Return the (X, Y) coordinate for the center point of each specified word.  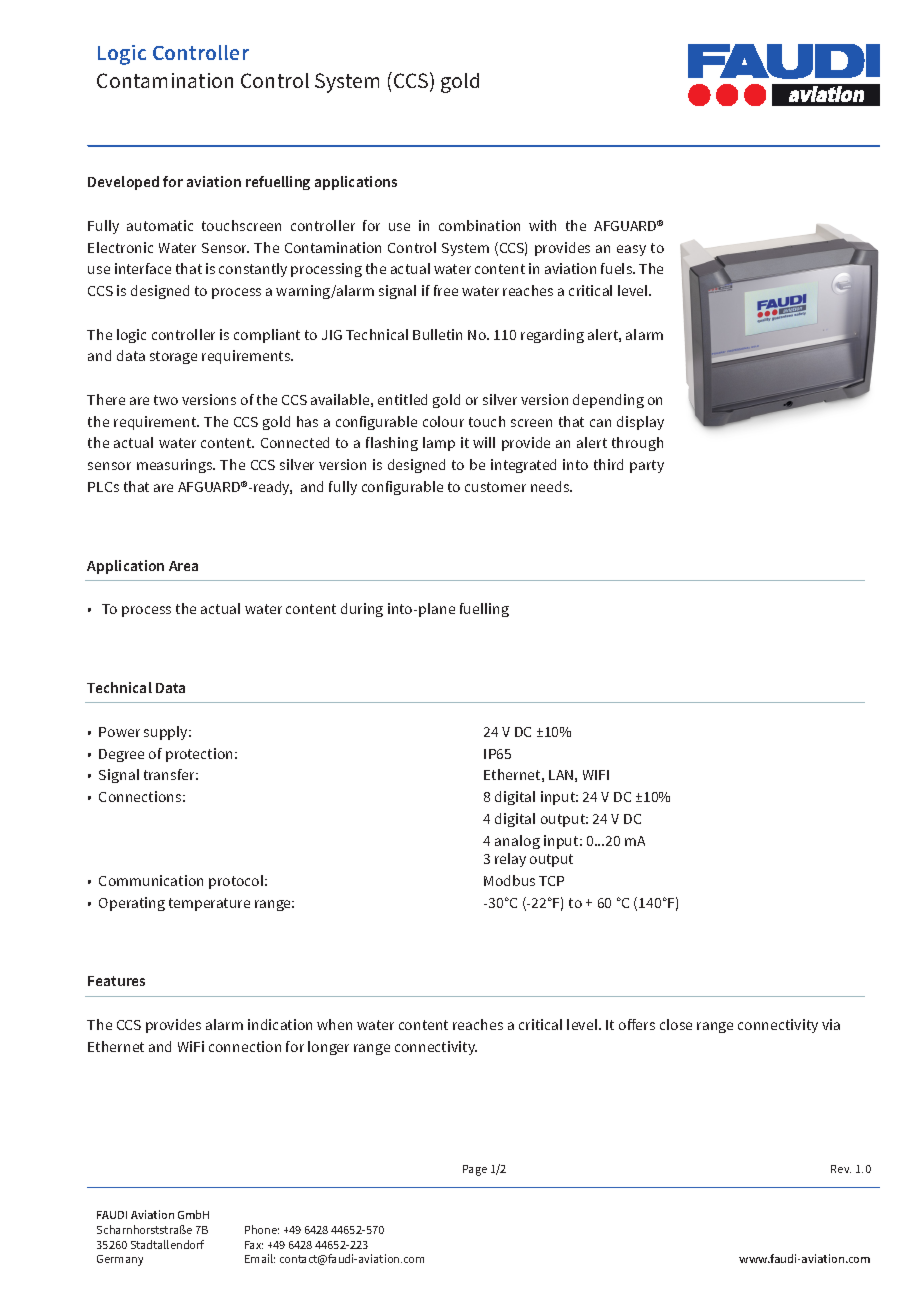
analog (517, 842)
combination (479, 225)
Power (119, 732)
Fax (254, 1245)
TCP (551, 881)
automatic (160, 225)
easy (631, 250)
